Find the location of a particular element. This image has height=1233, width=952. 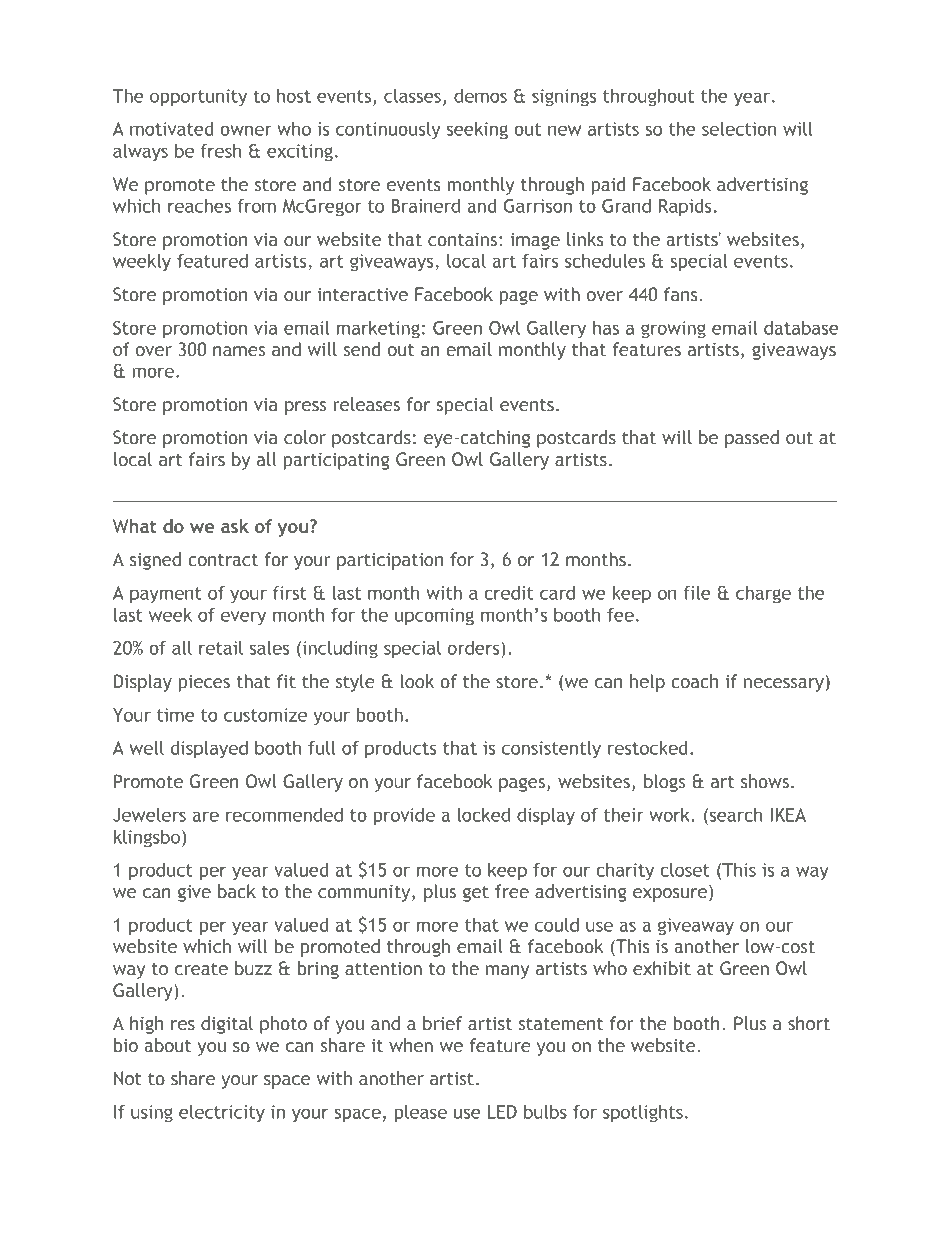

every is located at coordinates (243, 618).
